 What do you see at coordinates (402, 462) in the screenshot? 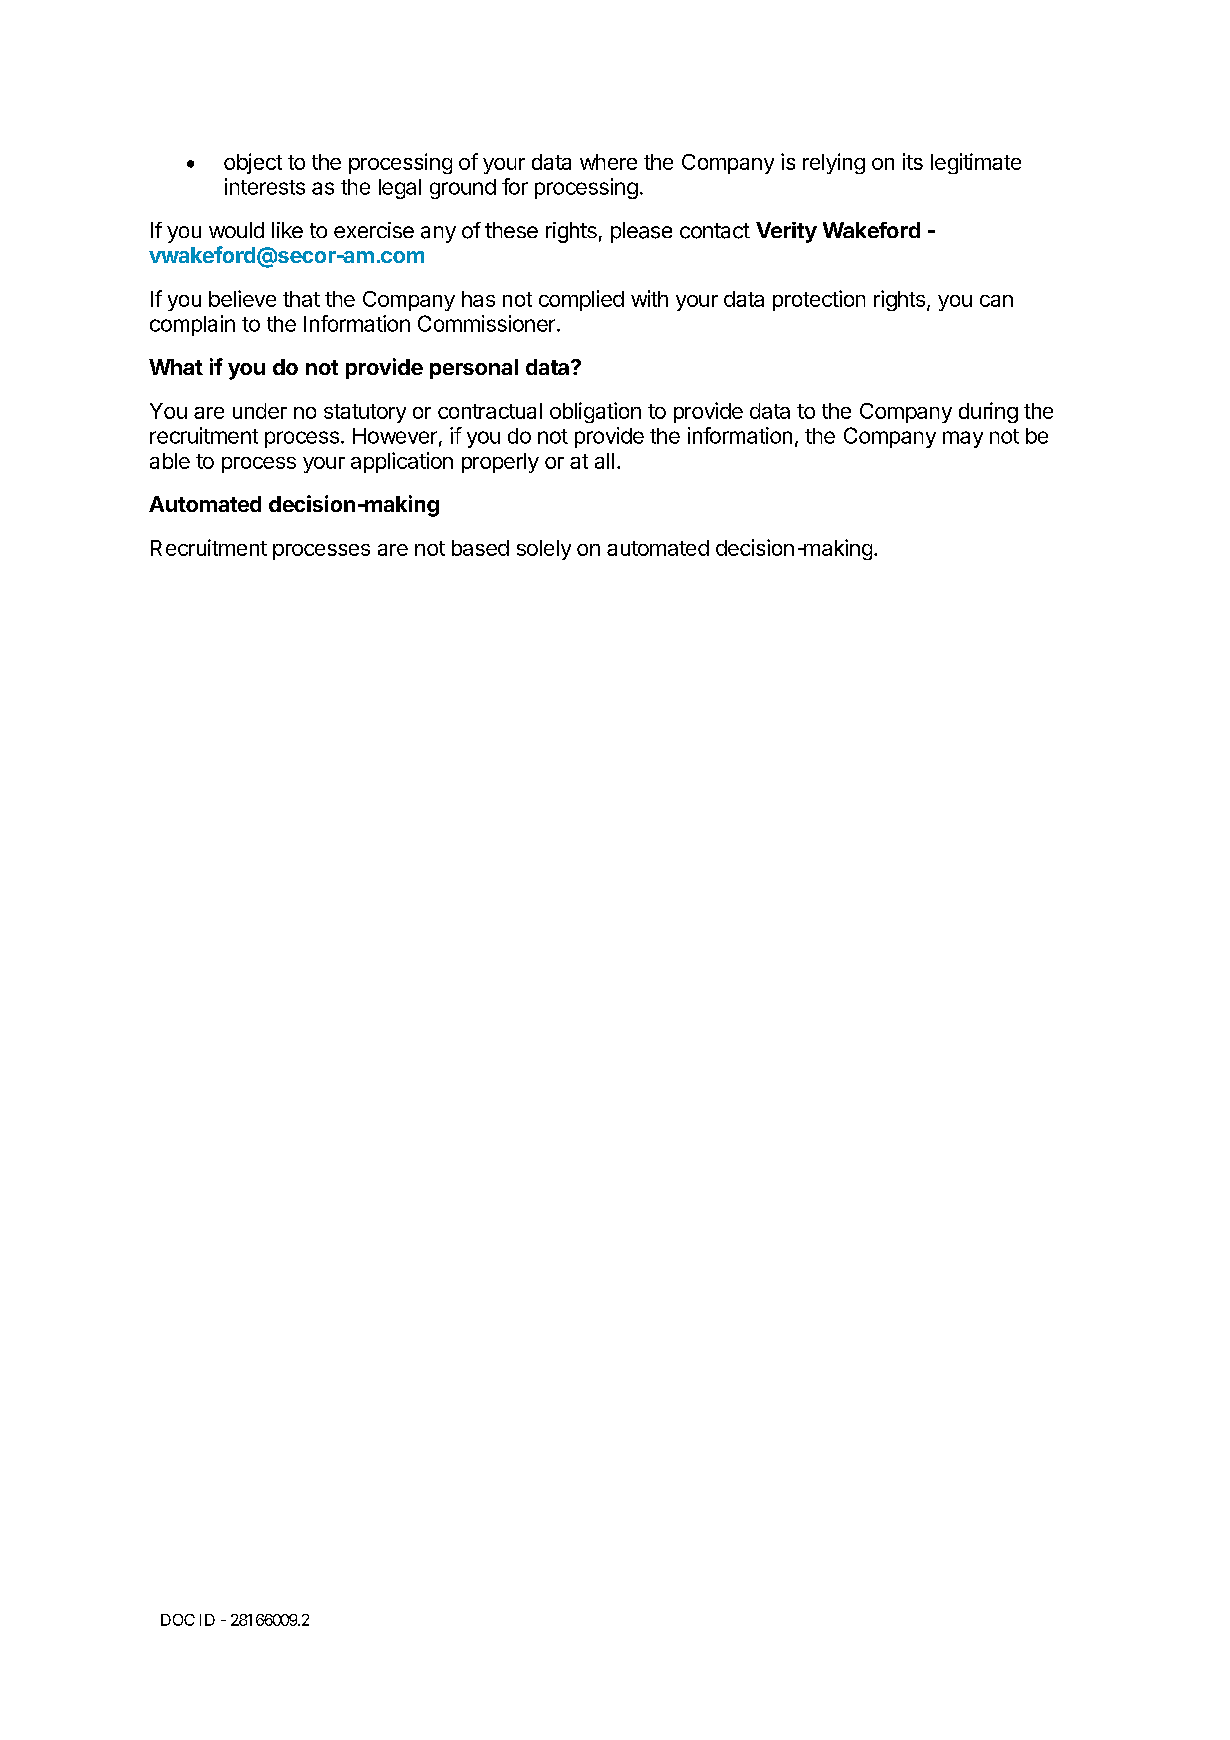
I see `application` at bounding box center [402, 462].
